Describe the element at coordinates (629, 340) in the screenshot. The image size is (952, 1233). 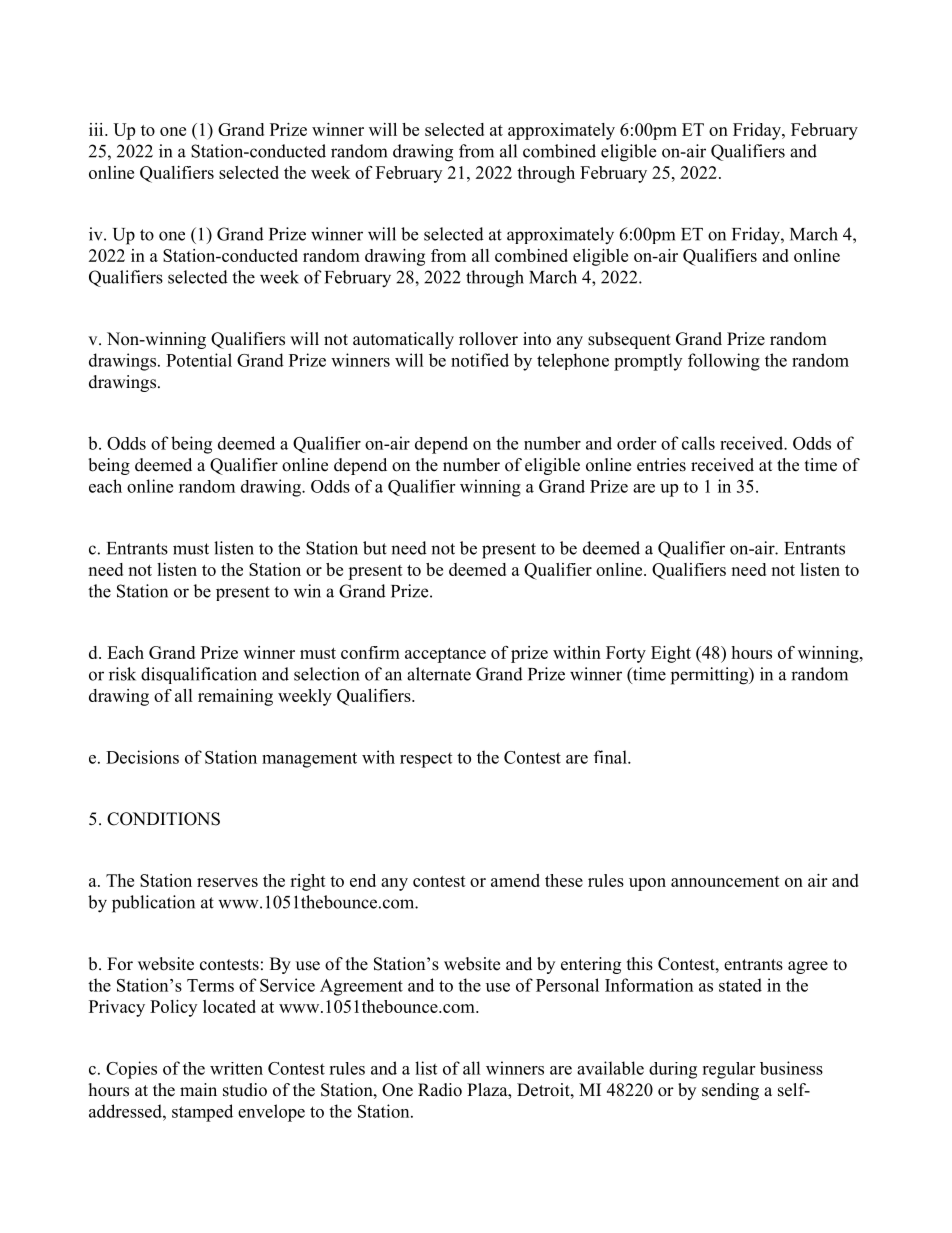
I see `subsequent` at that location.
